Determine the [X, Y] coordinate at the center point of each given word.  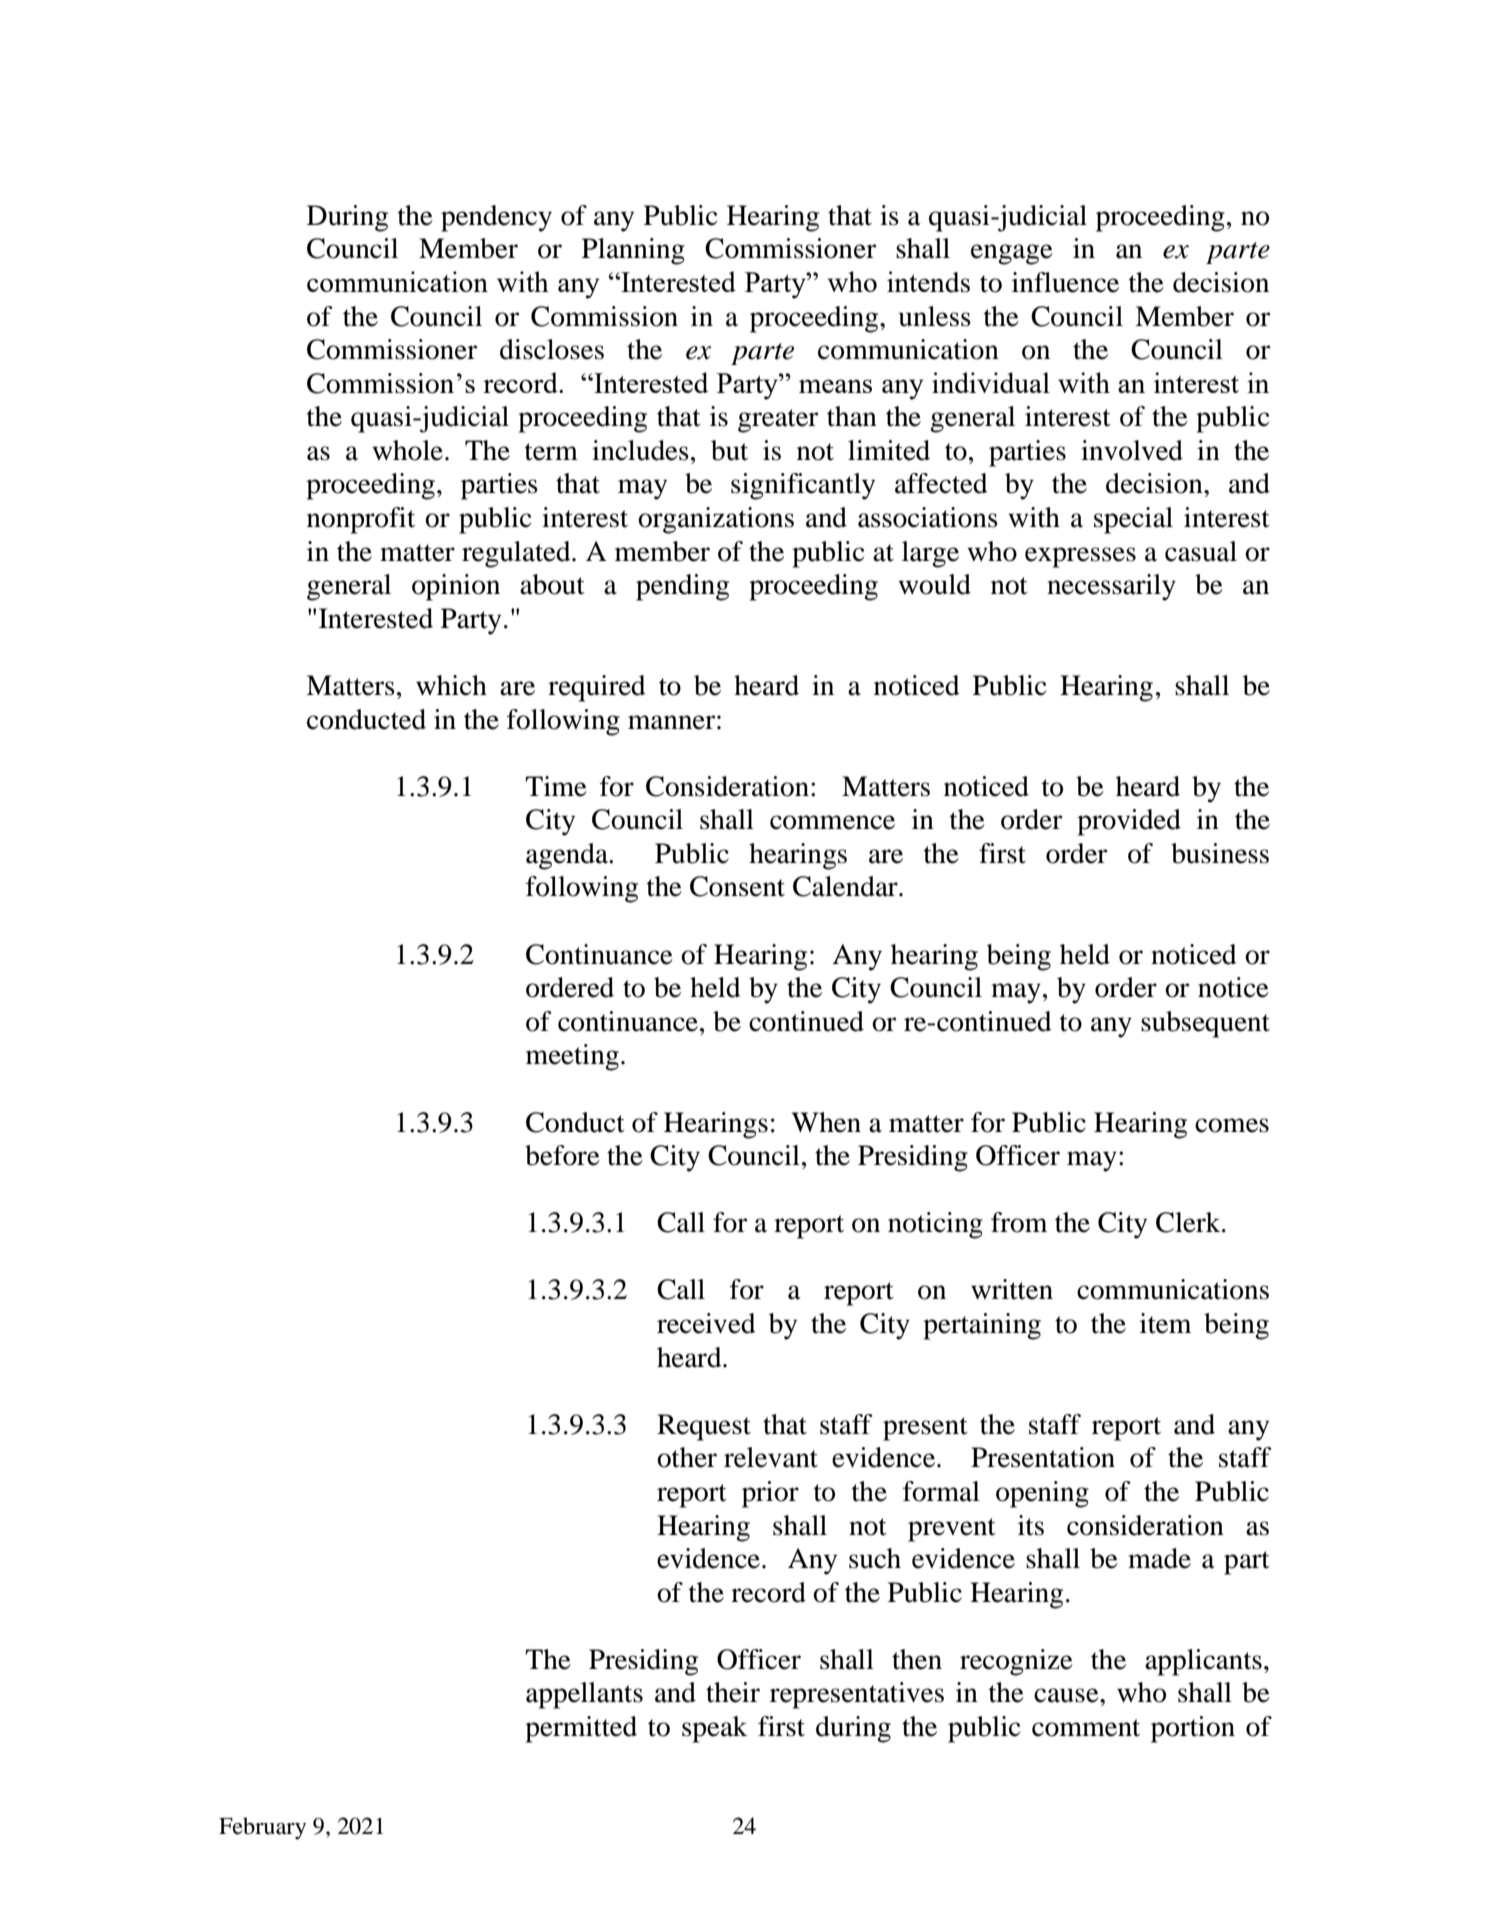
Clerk [1189, 1222]
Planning [633, 251]
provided [1129, 822]
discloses [552, 349]
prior [770, 1494]
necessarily [1111, 587]
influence [1065, 282]
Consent [737, 886]
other [687, 1457]
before [562, 1155]
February [262, 1828]
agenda [568, 856]
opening [1042, 1494]
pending [682, 587]
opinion [456, 587]
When [826, 1122]
